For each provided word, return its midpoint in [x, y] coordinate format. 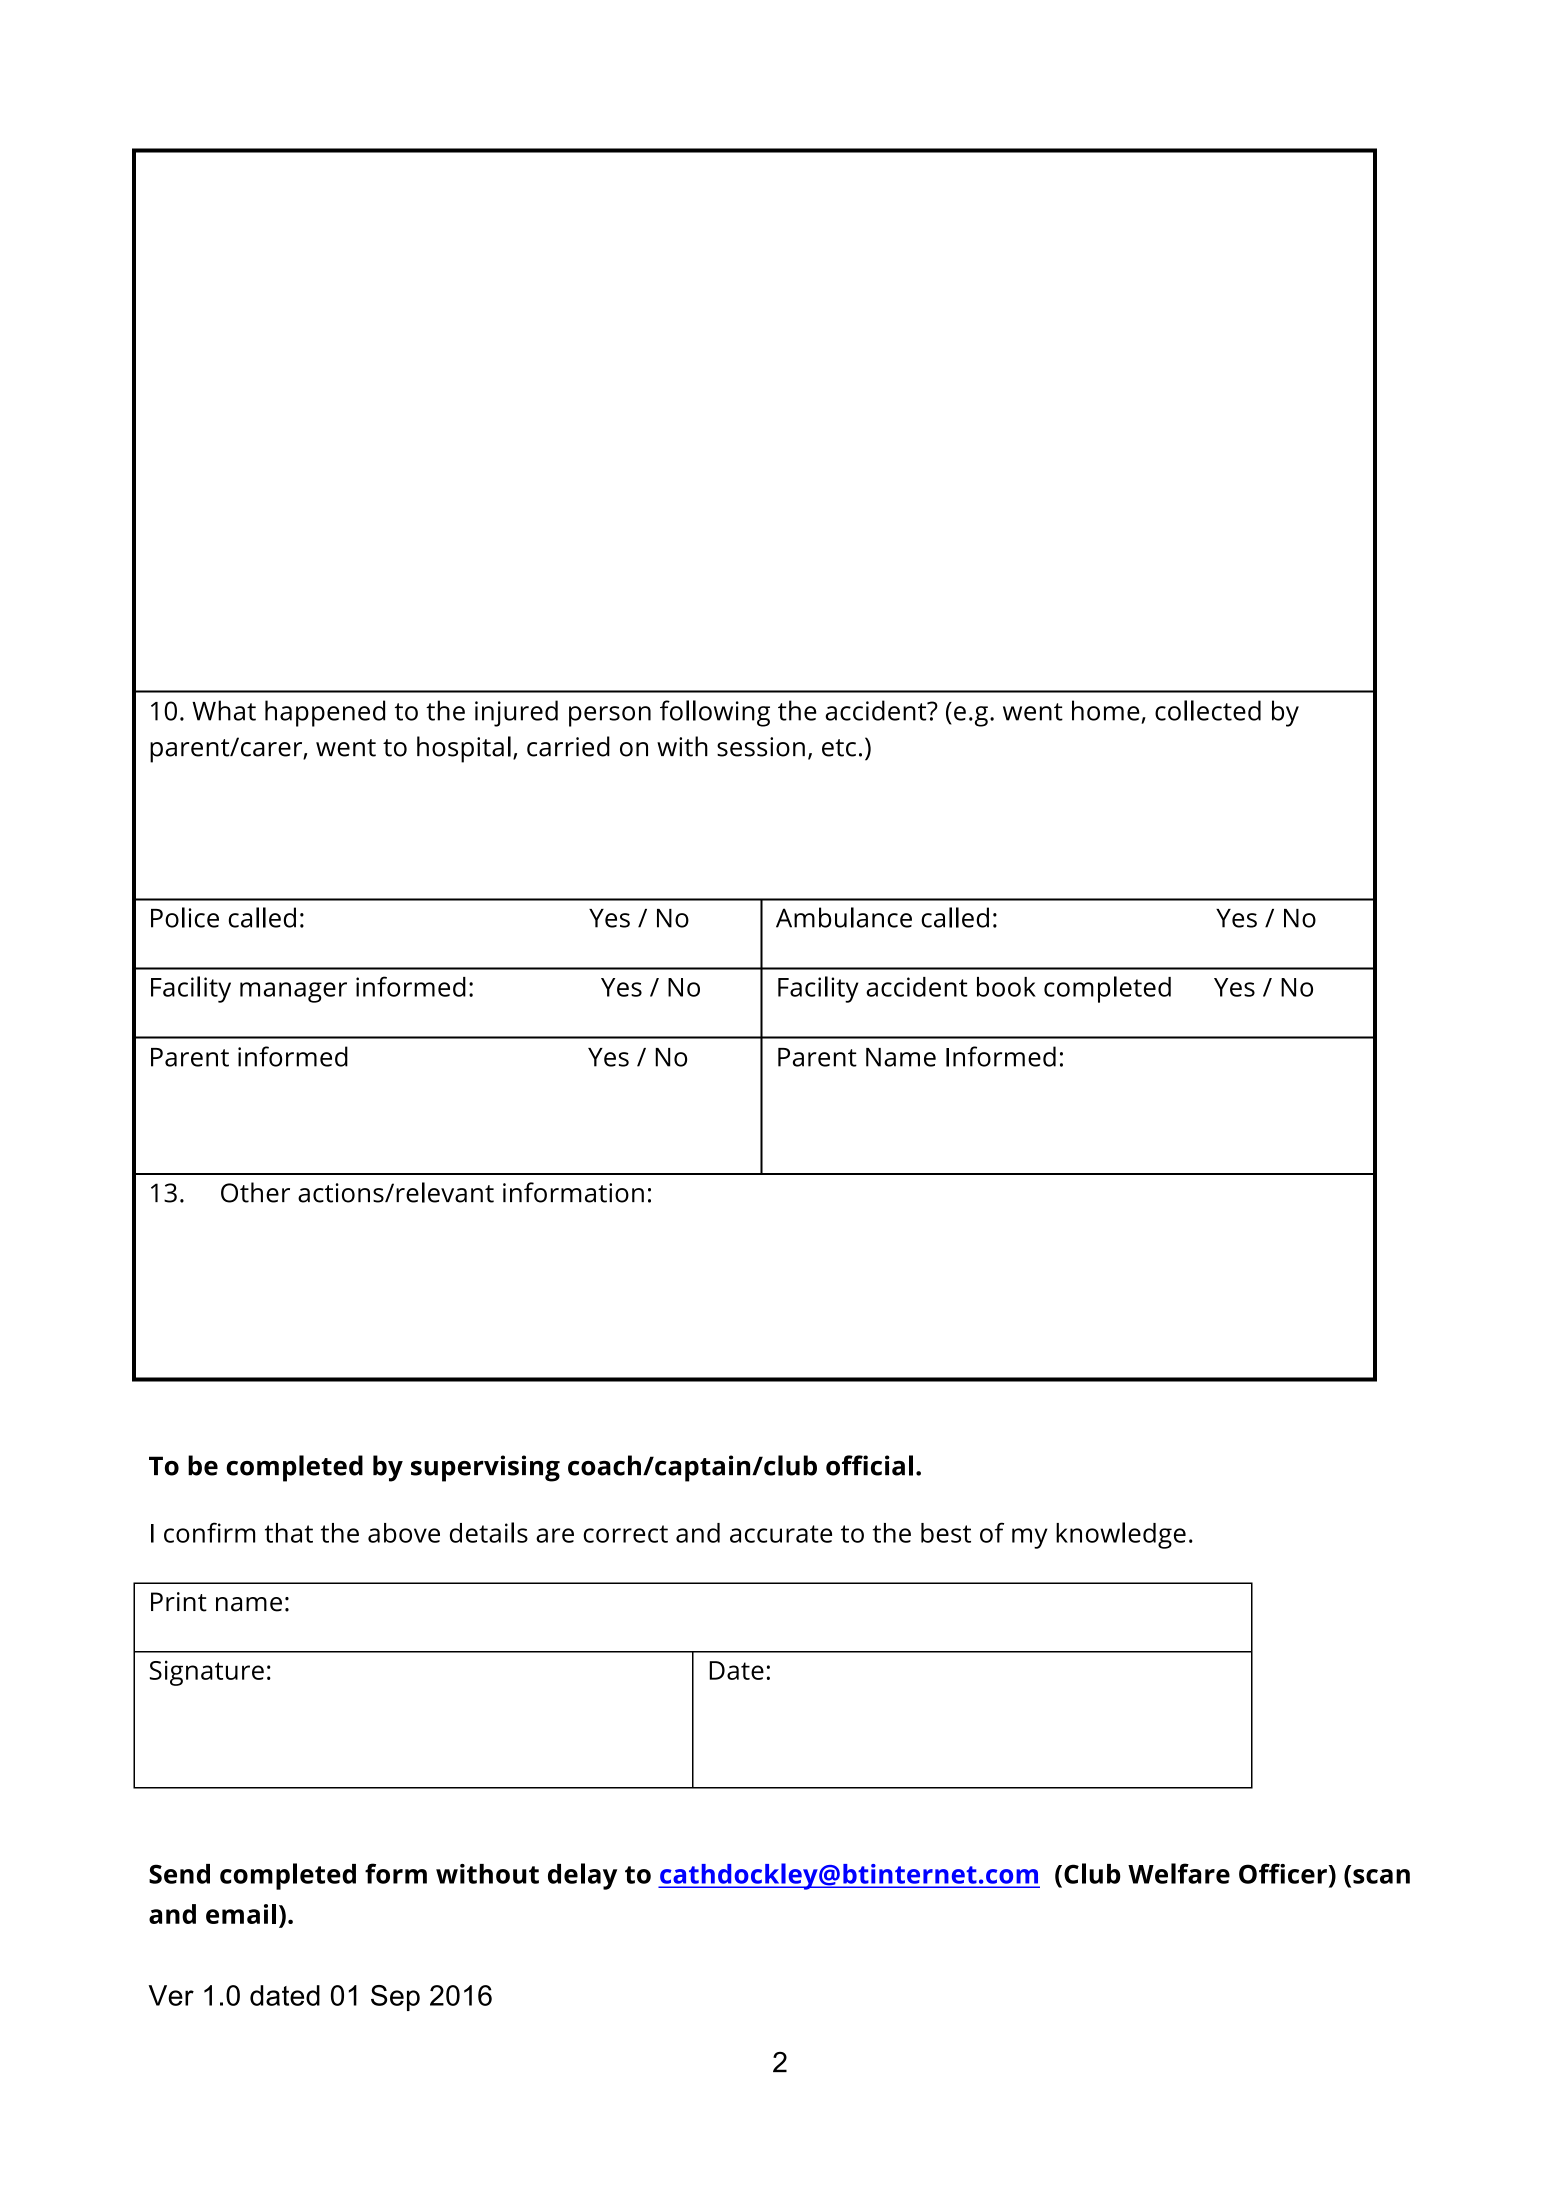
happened [325, 713]
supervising [485, 1468]
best [946, 1533]
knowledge [1121, 1535]
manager [293, 992]
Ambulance [844, 917]
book [1006, 987]
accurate [781, 1534]
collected [1208, 710]
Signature [207, 1673]
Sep [395, 1998]
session [761, 747]
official [869, 1465]
